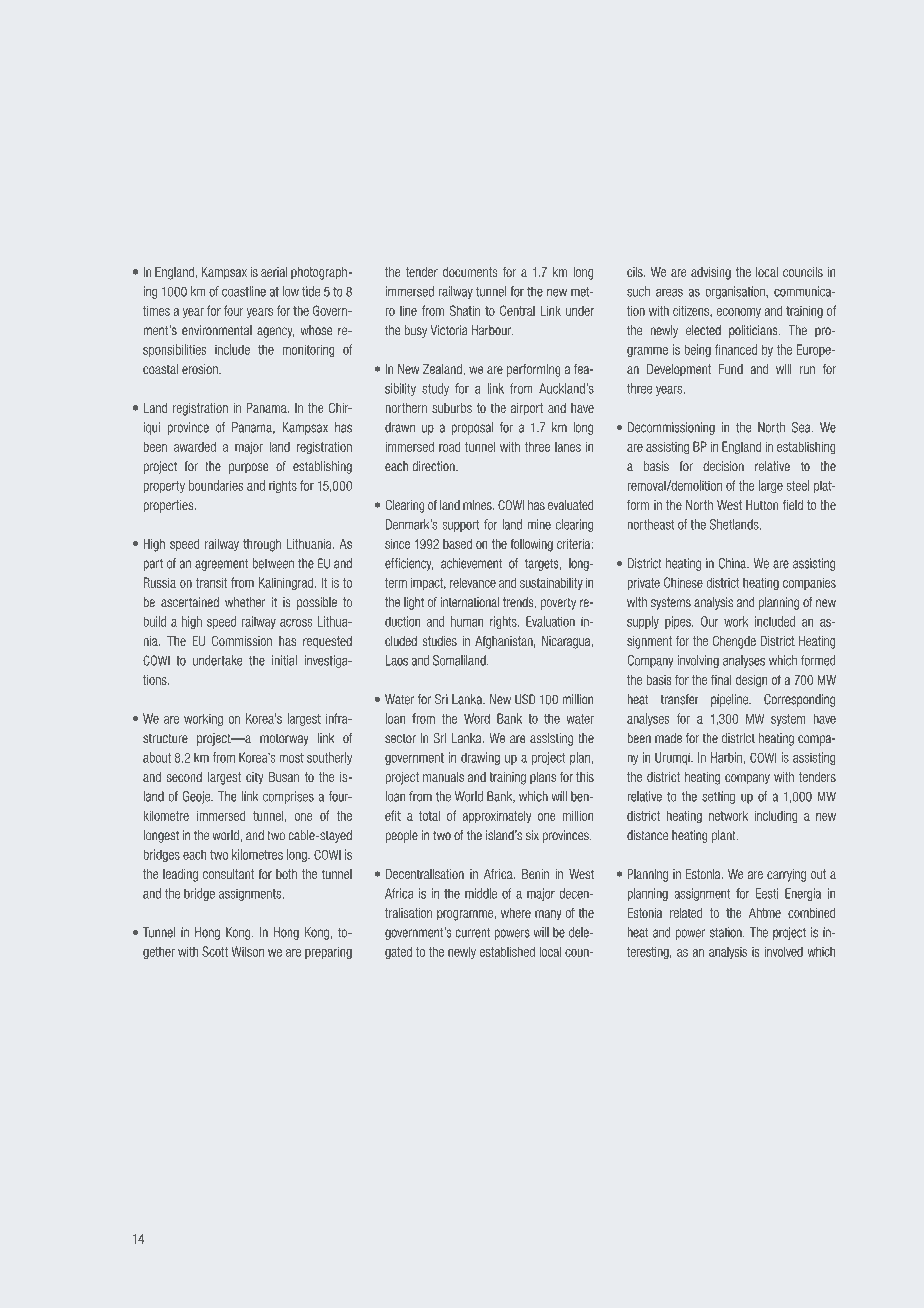 This document has width=924, height=1308. What do you see at coordinates (216, 485) in the document?
I see `boundaries` at bounding box center [216, 485].
